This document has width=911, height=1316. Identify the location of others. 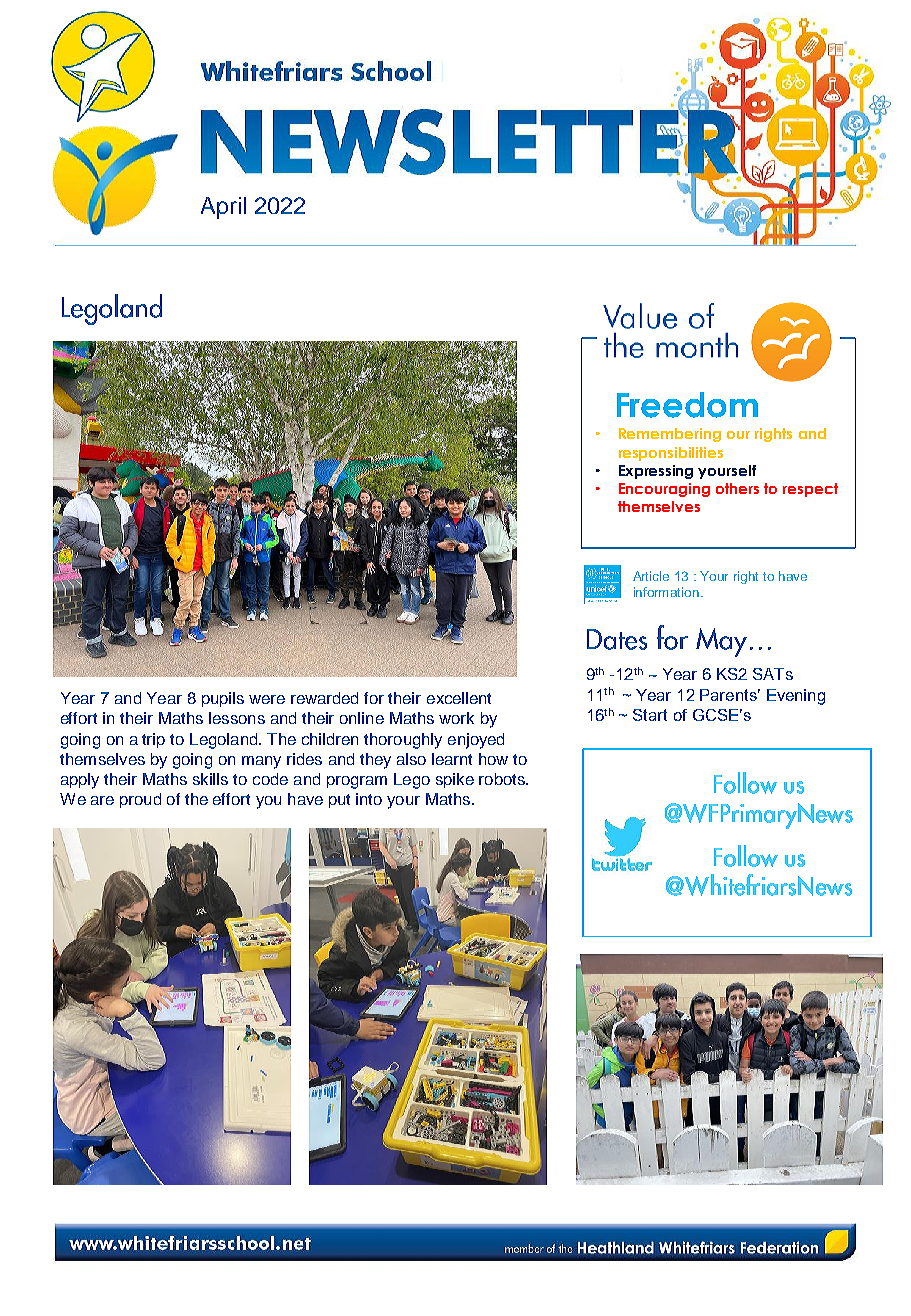
(737, 488).
